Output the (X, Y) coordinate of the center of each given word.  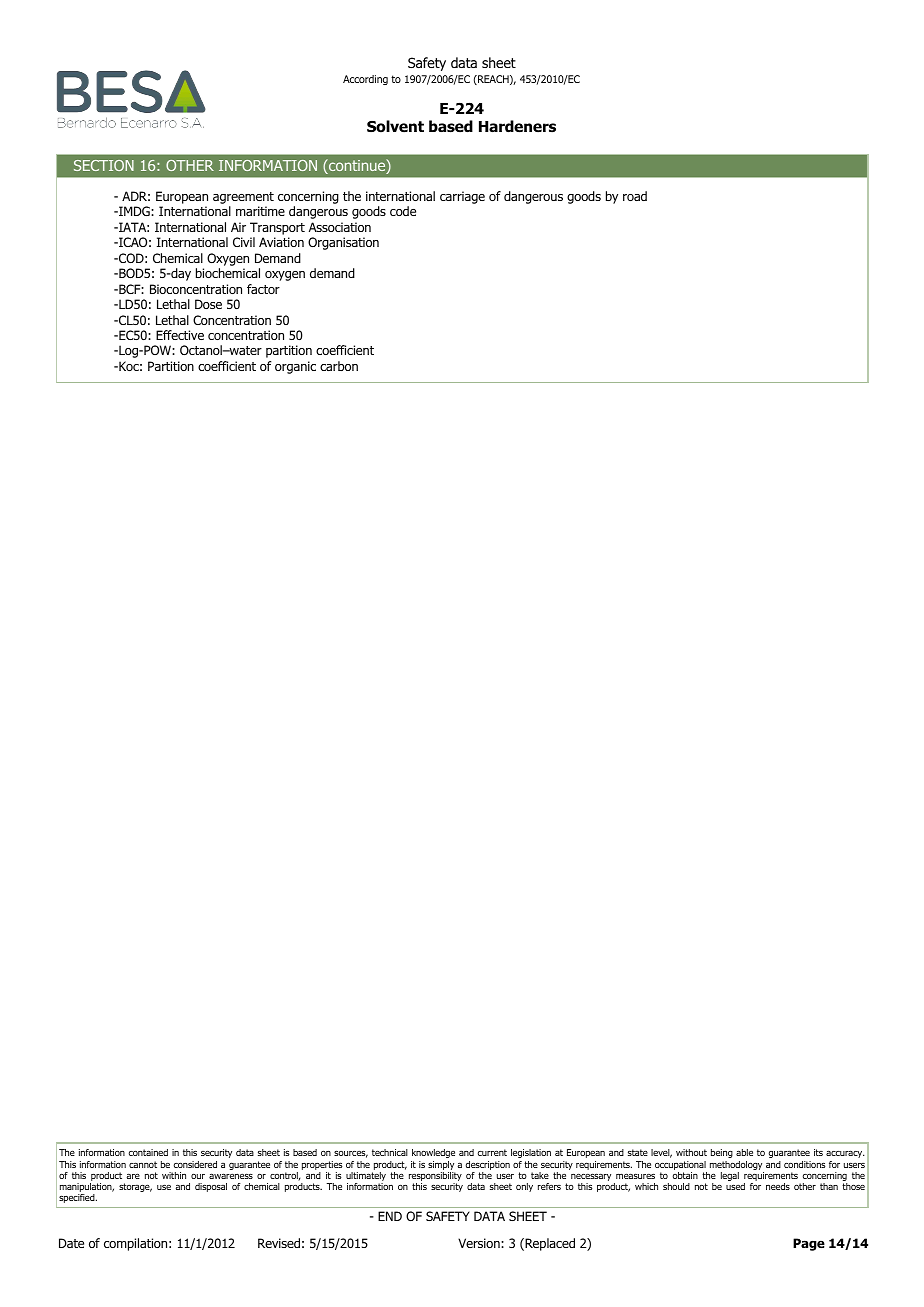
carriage (462, 197)
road (635, 196)
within (174, 1175)
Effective (180, 335)
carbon (339, 366)
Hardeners (517, 126)
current (492, 1152)
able (744, 1152)
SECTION (104, 165)
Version (480, 1243)
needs (778, 1186)
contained (148, 1152)
